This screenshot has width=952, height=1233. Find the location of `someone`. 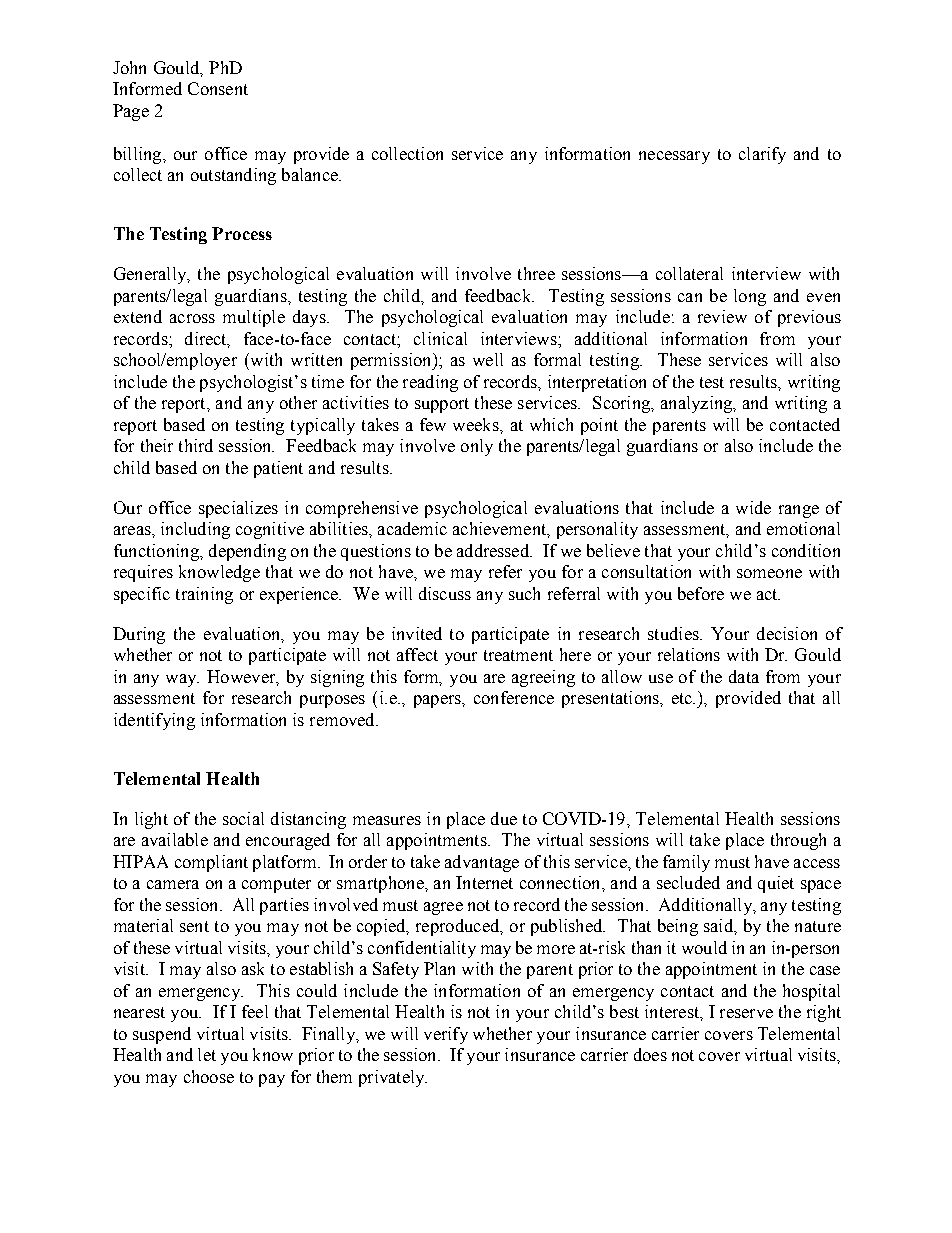

someone is located at coordinates (769, 573).
